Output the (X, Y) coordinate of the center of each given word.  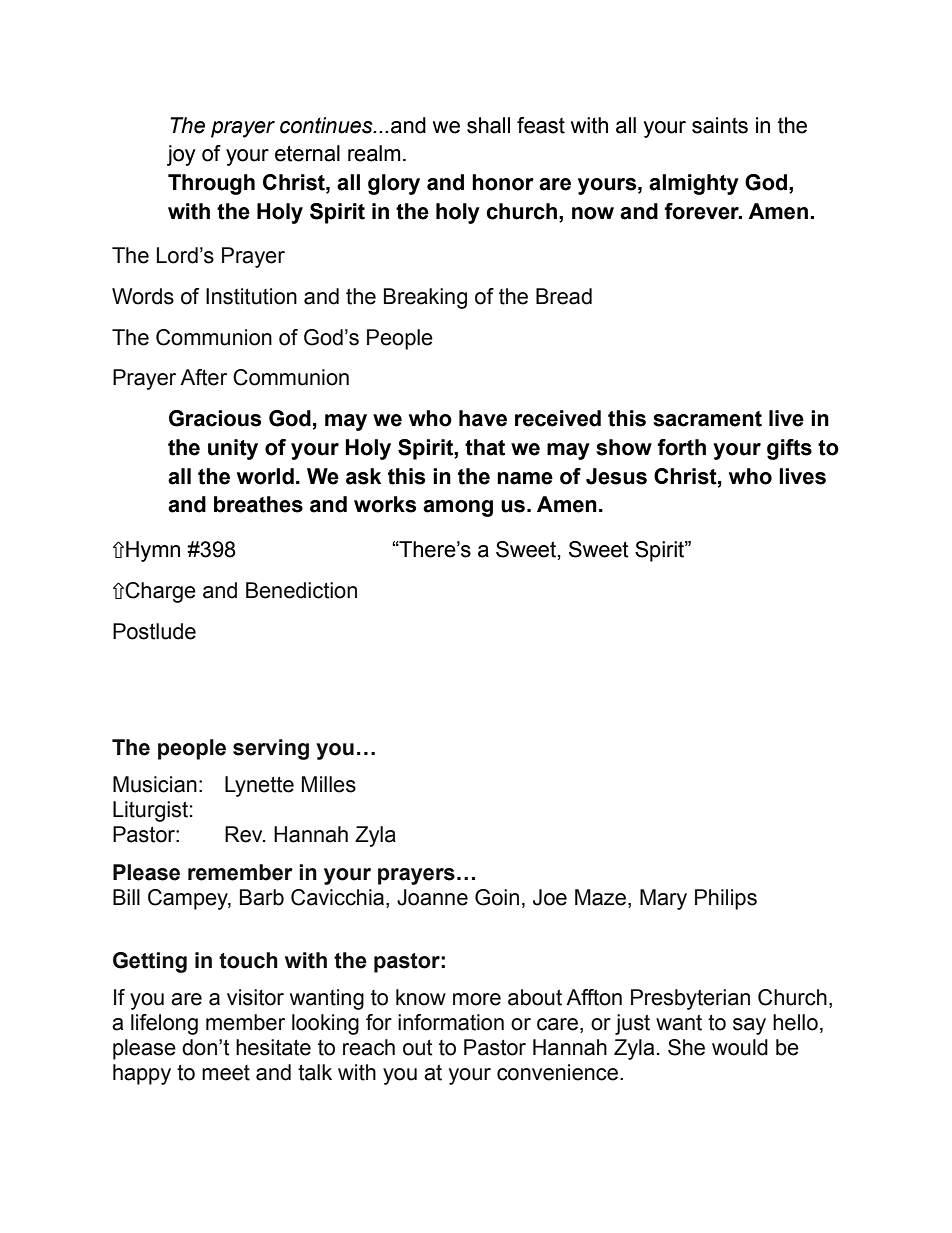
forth (681, 447)
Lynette (259, 786)
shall (488, 125)
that (485, 447)
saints (720, 125)
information (451, 1022)
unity (233, 449)
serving (271, 749)
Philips (726, 899)
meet (226, 1073)
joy (181, 155)
